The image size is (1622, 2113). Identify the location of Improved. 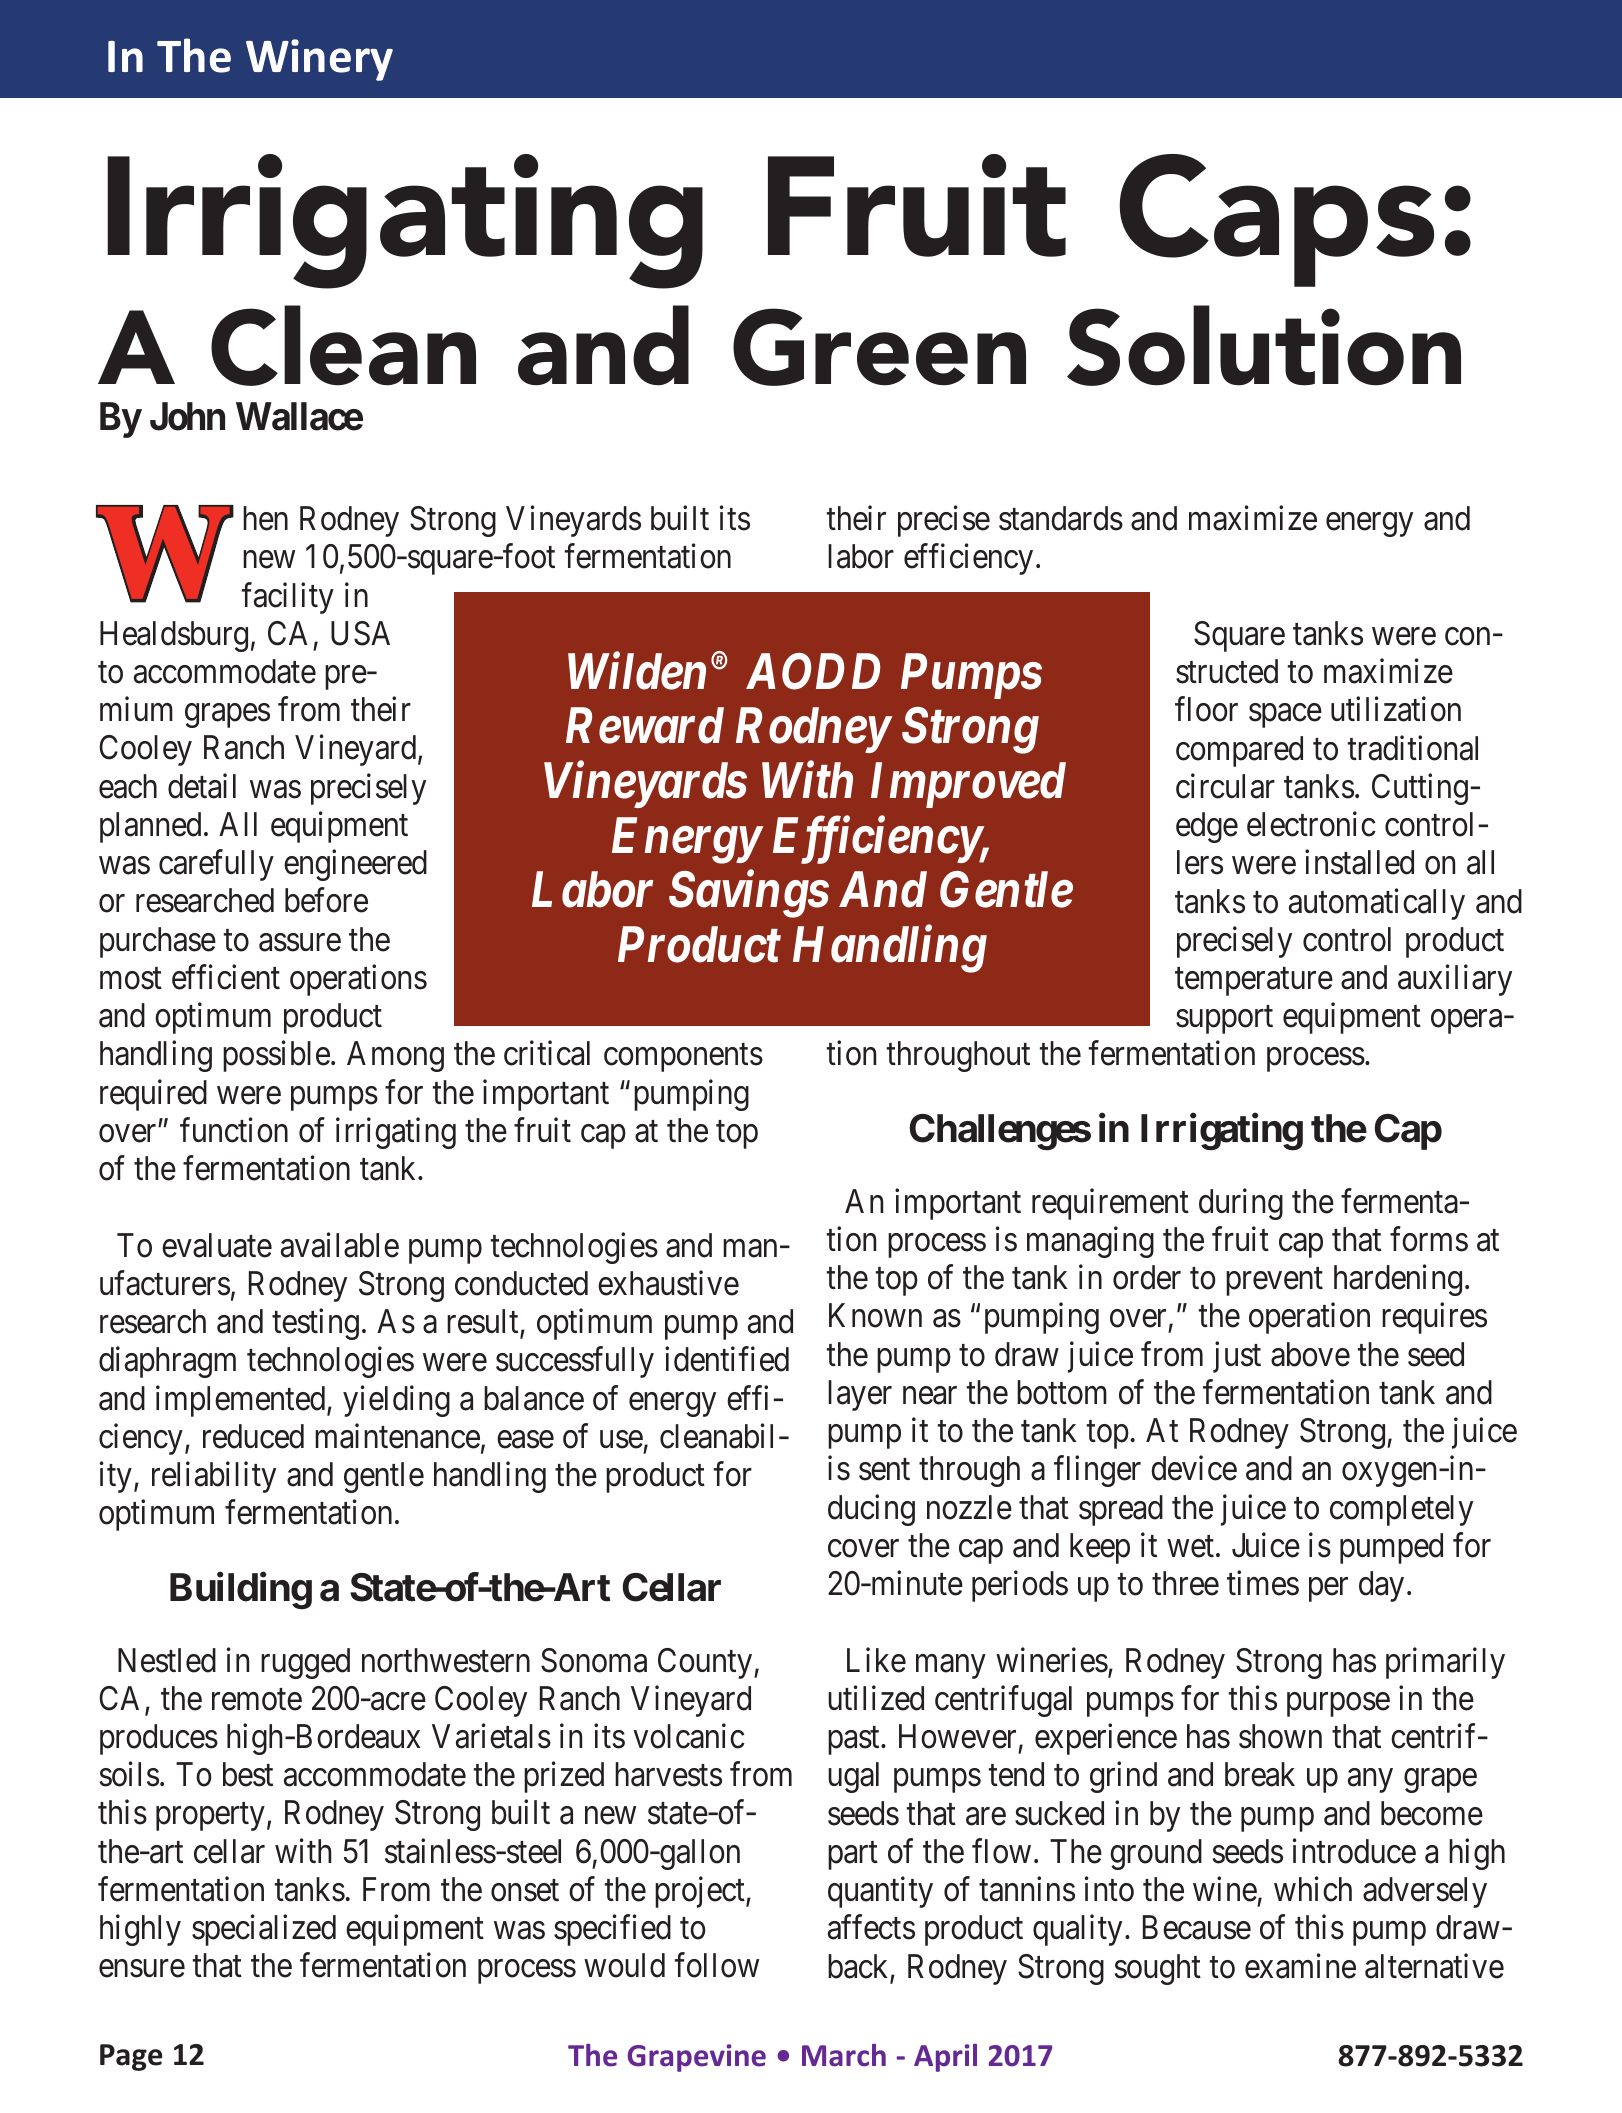
(968, 785).
